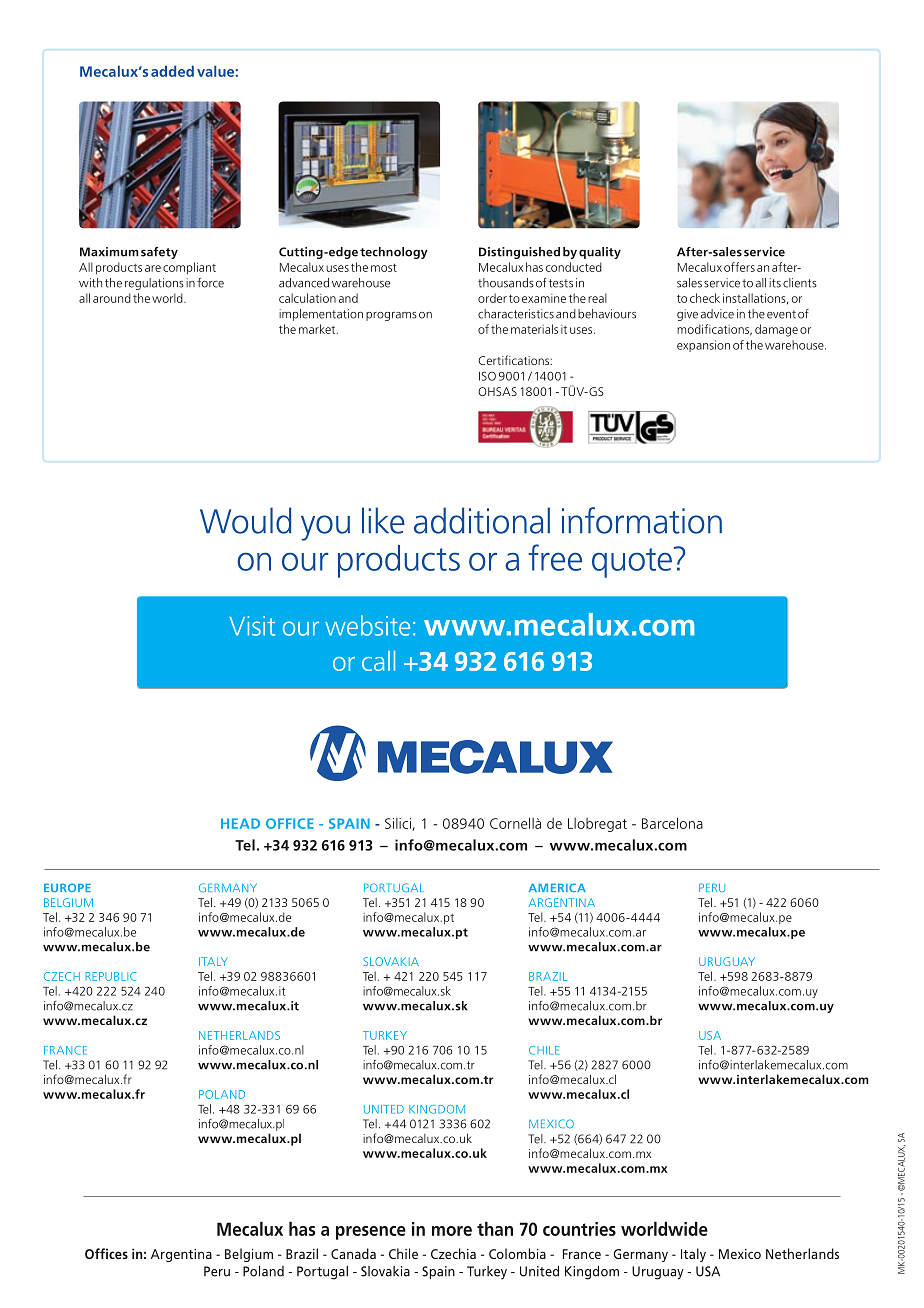 The image size is (924, 1308). Describe the element at coordinates (252, 626) in the screenshot. I see `Visit` at that location.
